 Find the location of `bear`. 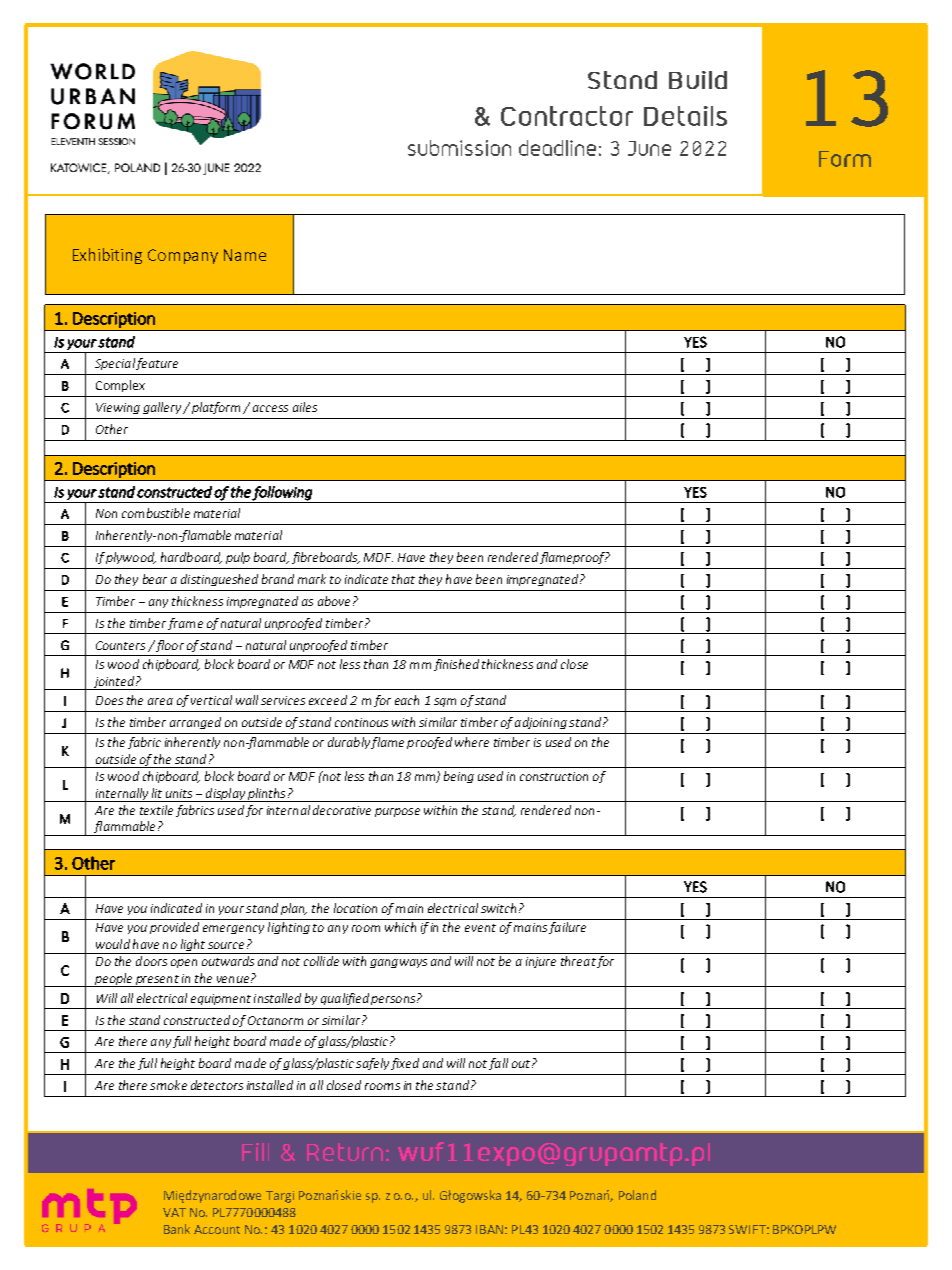

bear is located at coordinates (155, 579).
